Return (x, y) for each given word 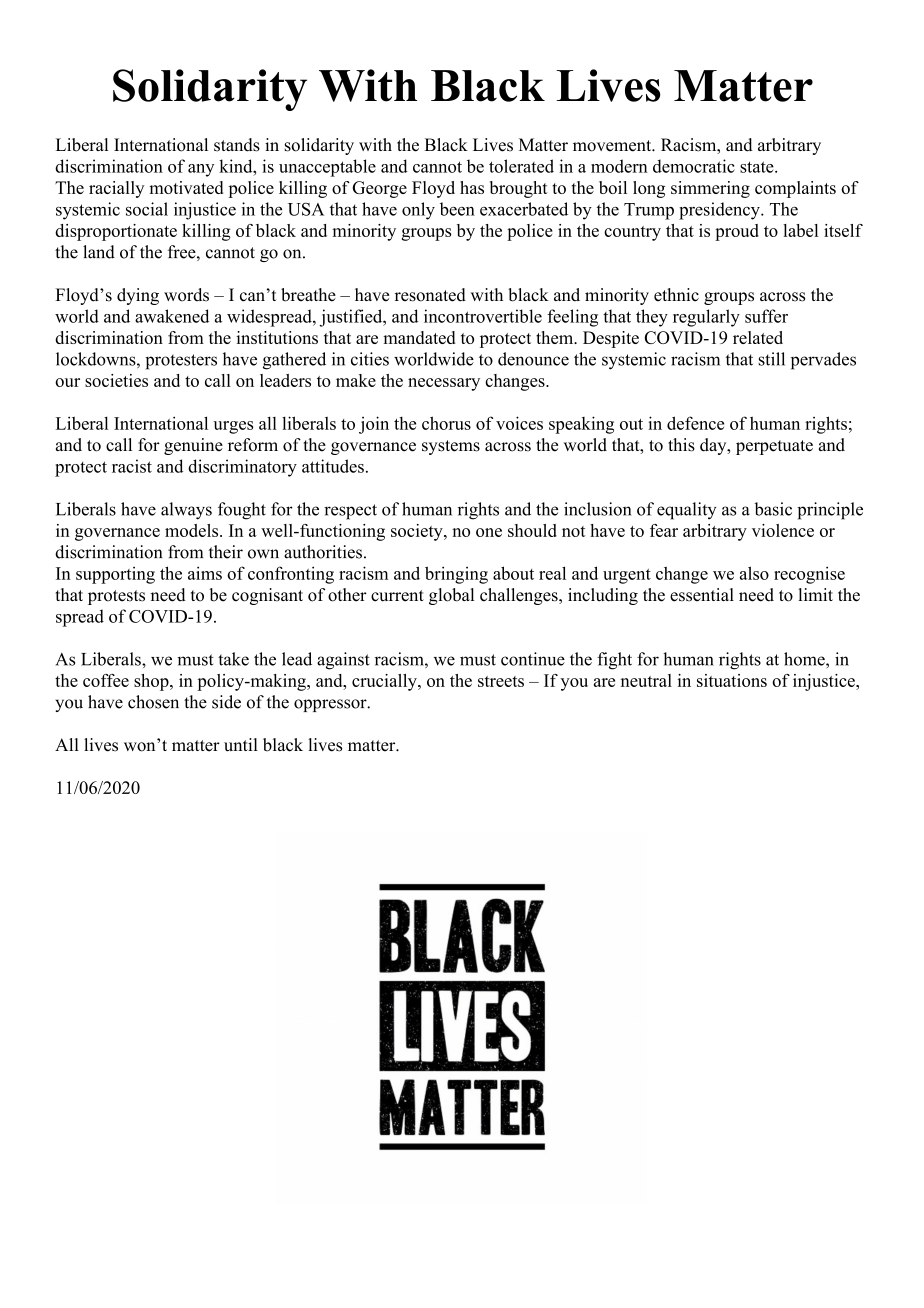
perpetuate (774, 447)
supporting (115, 575)
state (758, 167)
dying (138, 296)
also (754, 573)
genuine (193, 446)
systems (451, 447)
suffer (766, 316)
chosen (153, 702)
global (451, 596)
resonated (430, 295)
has (472, 187)
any (201, 170)
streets (501, 681)
